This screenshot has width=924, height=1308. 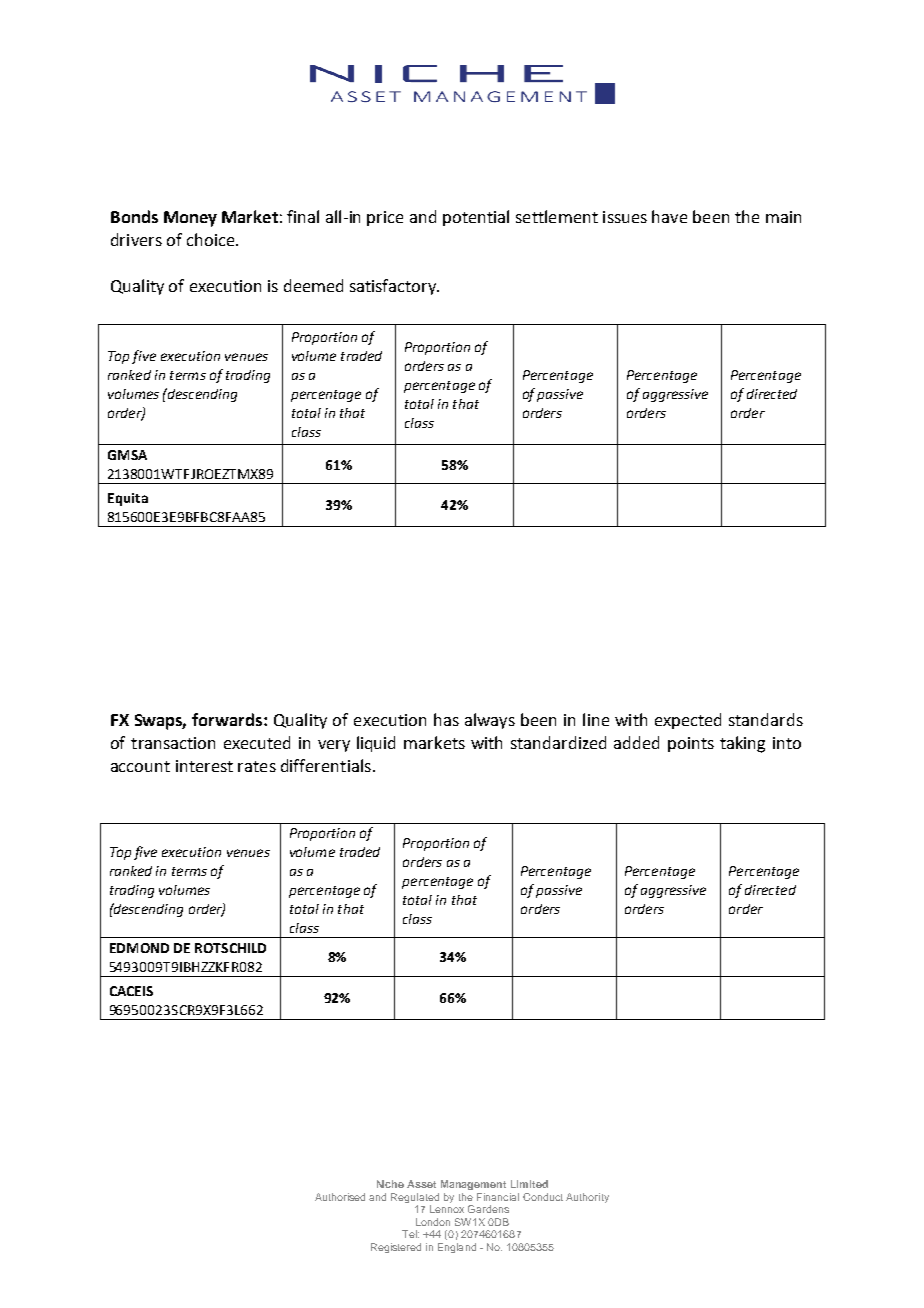 I want to click on deemed, so click(x=313, y=285).
